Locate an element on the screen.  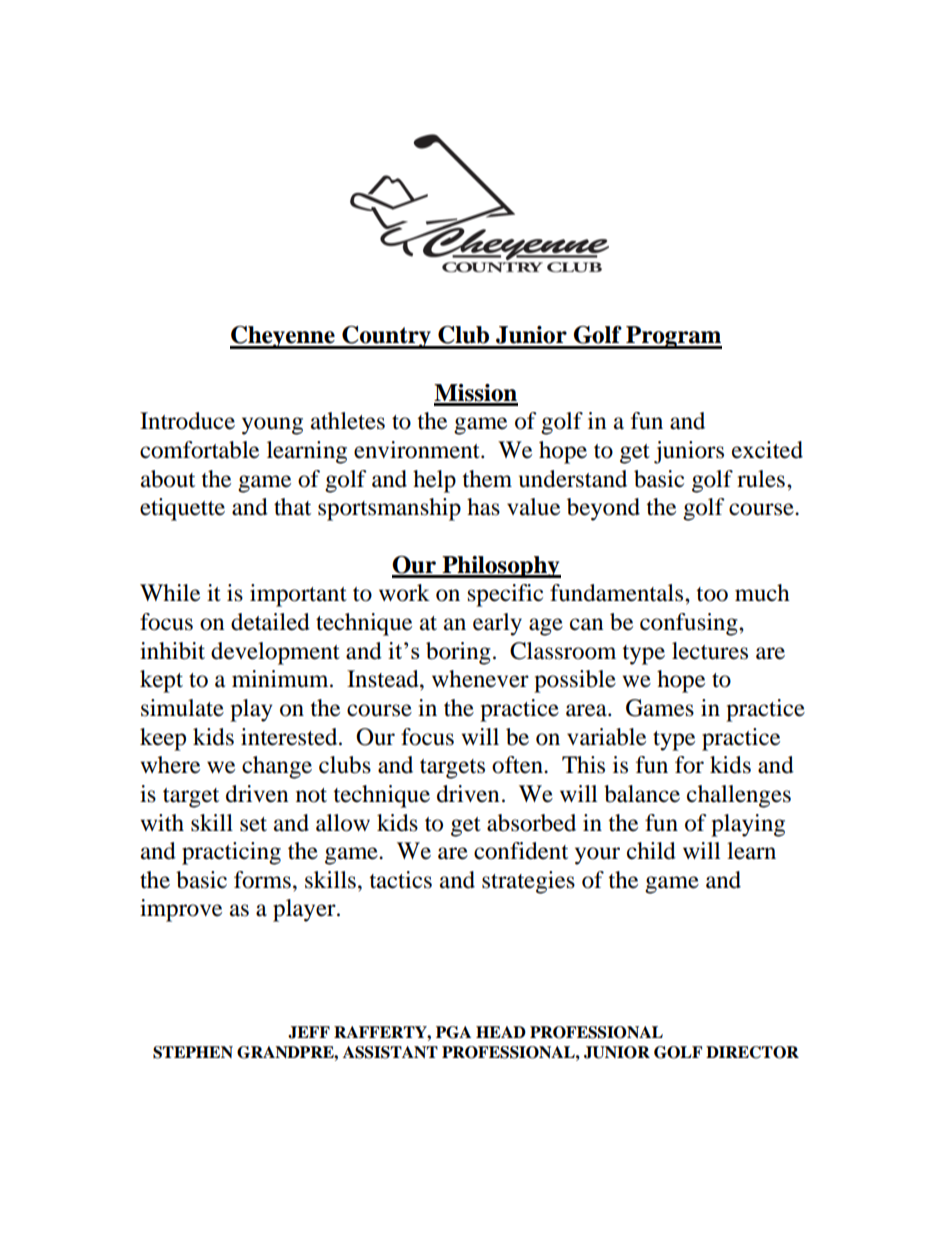
STEPHEN is located at coordinates (193, 1052).
